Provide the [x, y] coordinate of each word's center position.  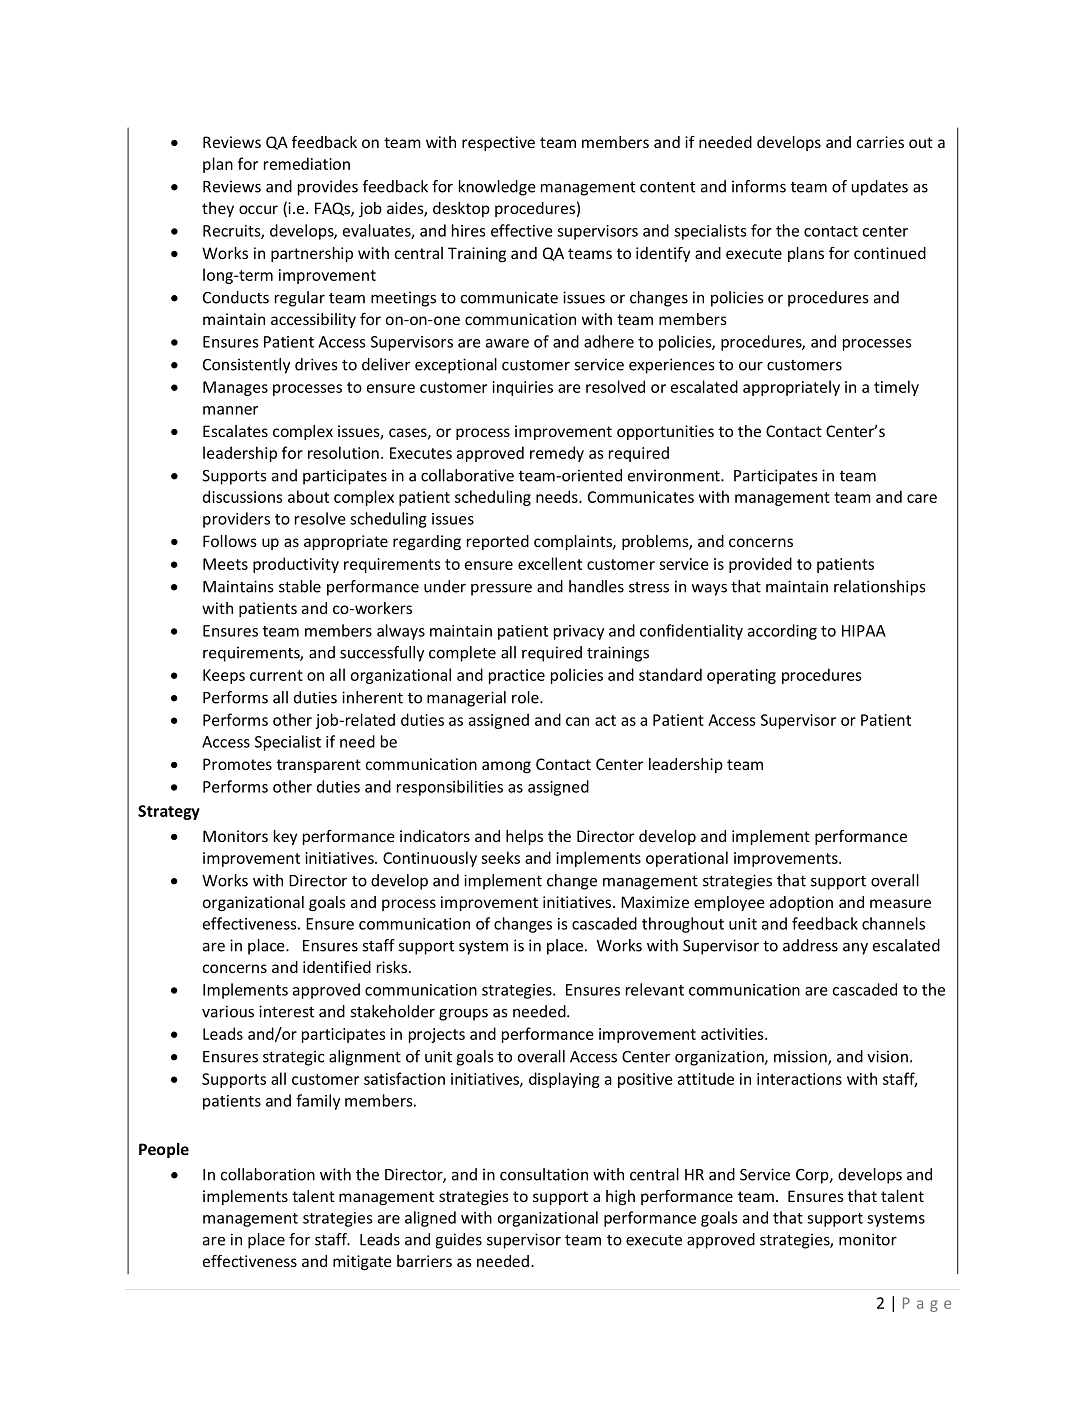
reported [498, 542]
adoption [801, 903]
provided [760, 565]
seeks [500, 857]
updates [879, 188]
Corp [813, 1176]
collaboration [268, 1174]
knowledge [497, 188]
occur [258, 209]
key [285, 837]
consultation [544, 1174]
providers [236, 520]
